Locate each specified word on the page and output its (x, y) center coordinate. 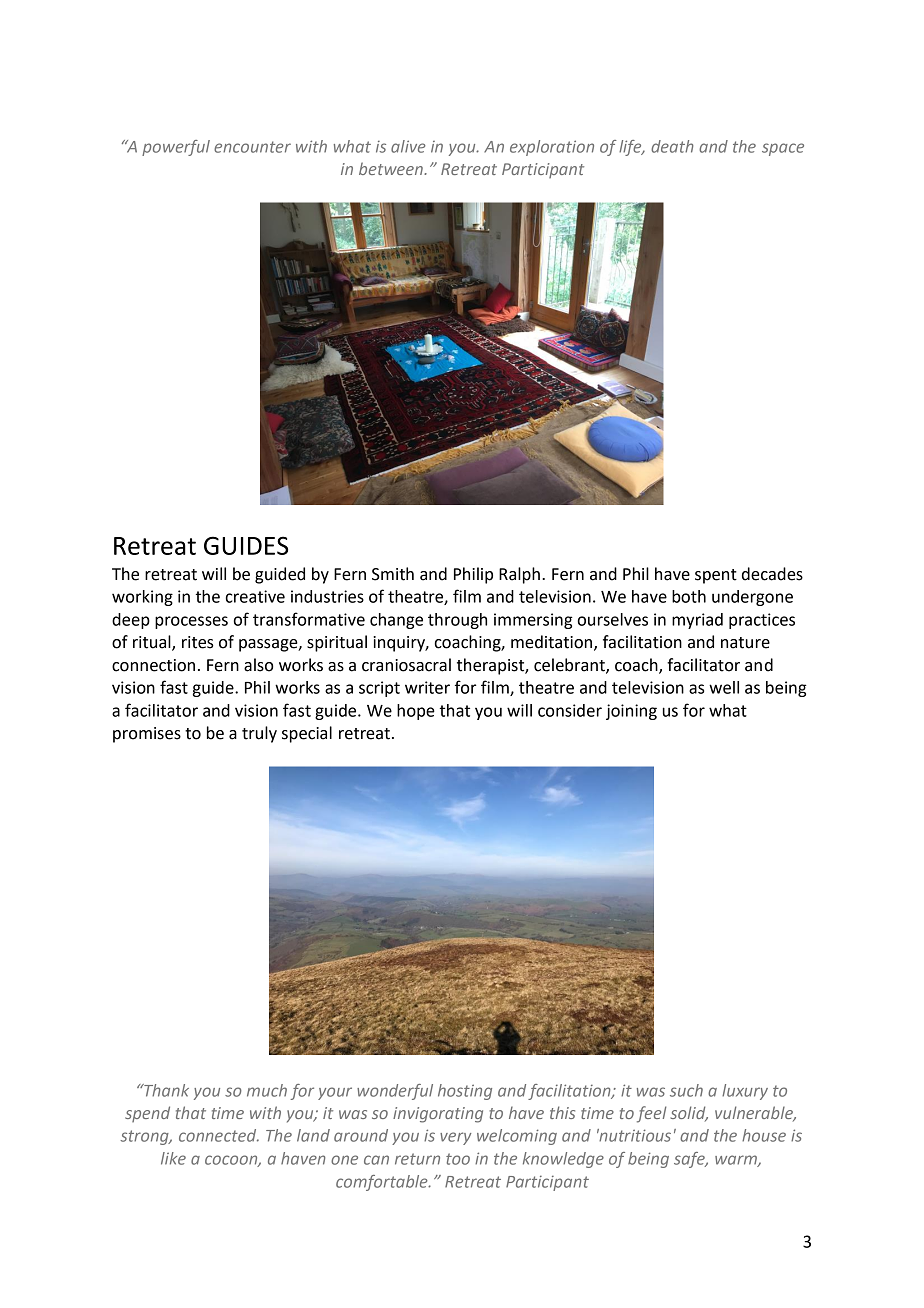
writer (427, 687)
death (672, 146)
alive (408, 146)
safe (690, 1160)
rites (198, 642)
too (458, 1159)
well (724, 687)
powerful (176, 148)
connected (219, 1135)
